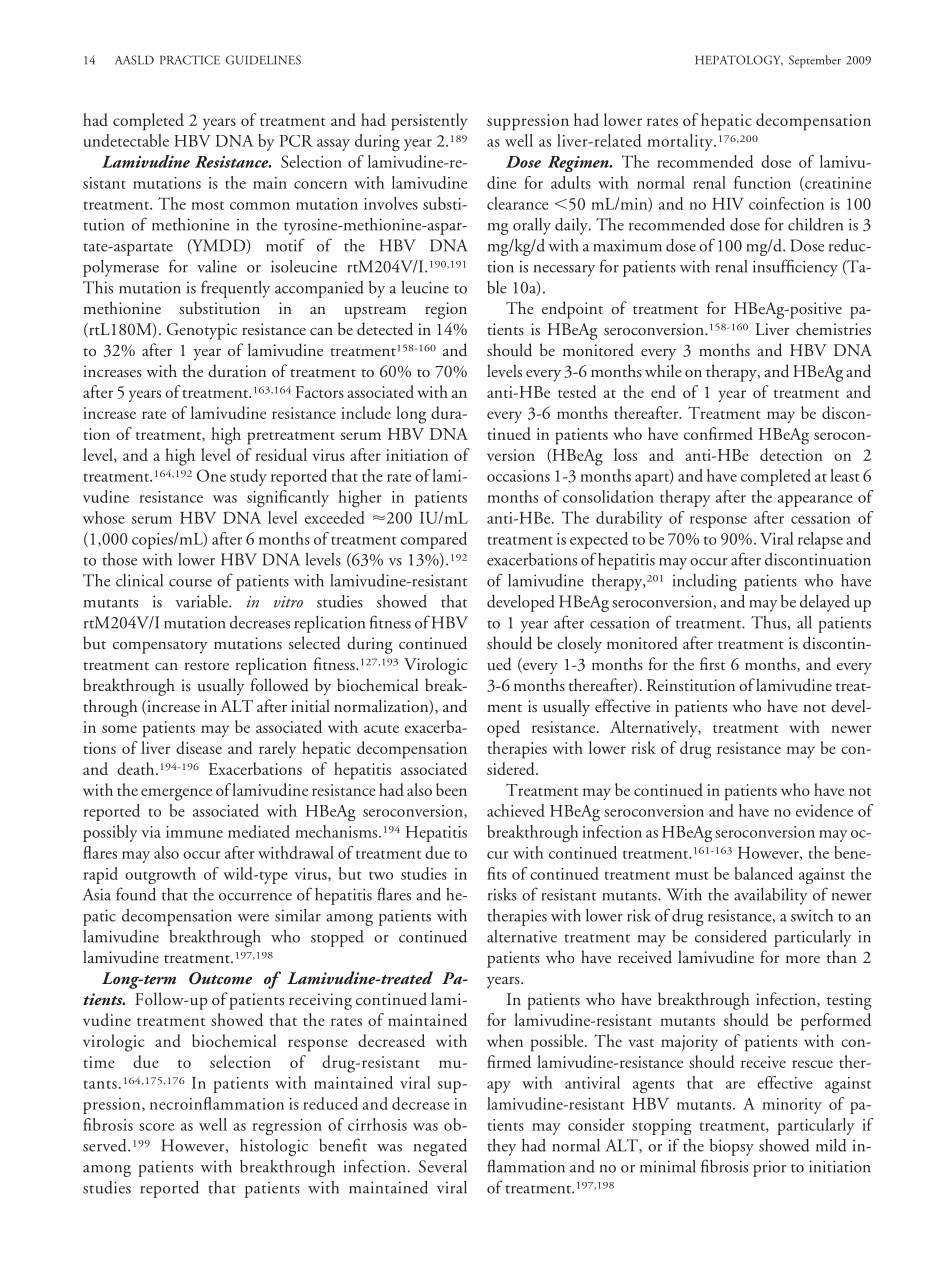 This page has width=952, height=1270. I want to click on HEPATOLOGY, so click(739, 60).
